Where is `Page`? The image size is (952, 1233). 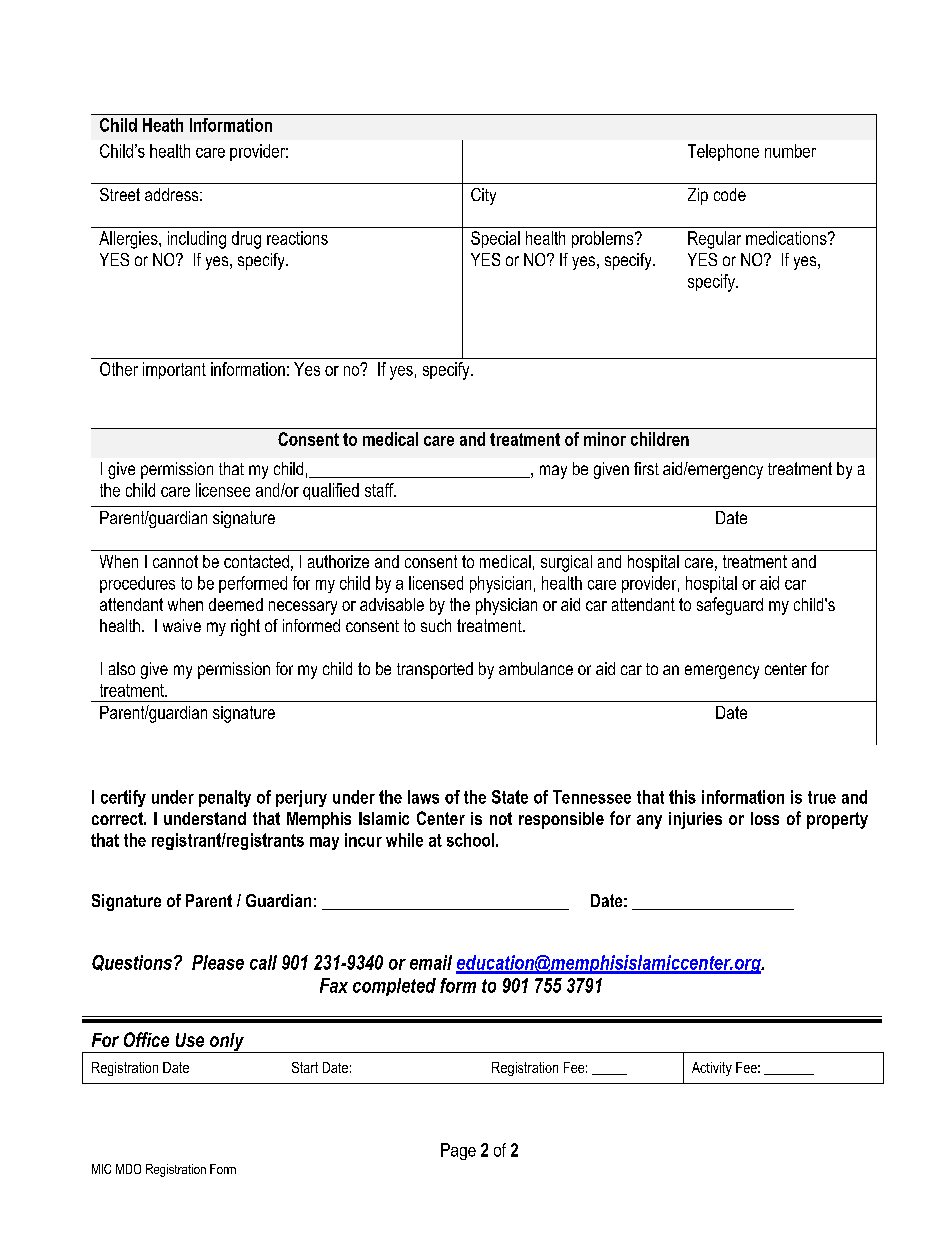 Page is located at coordinates (458, 1151).
